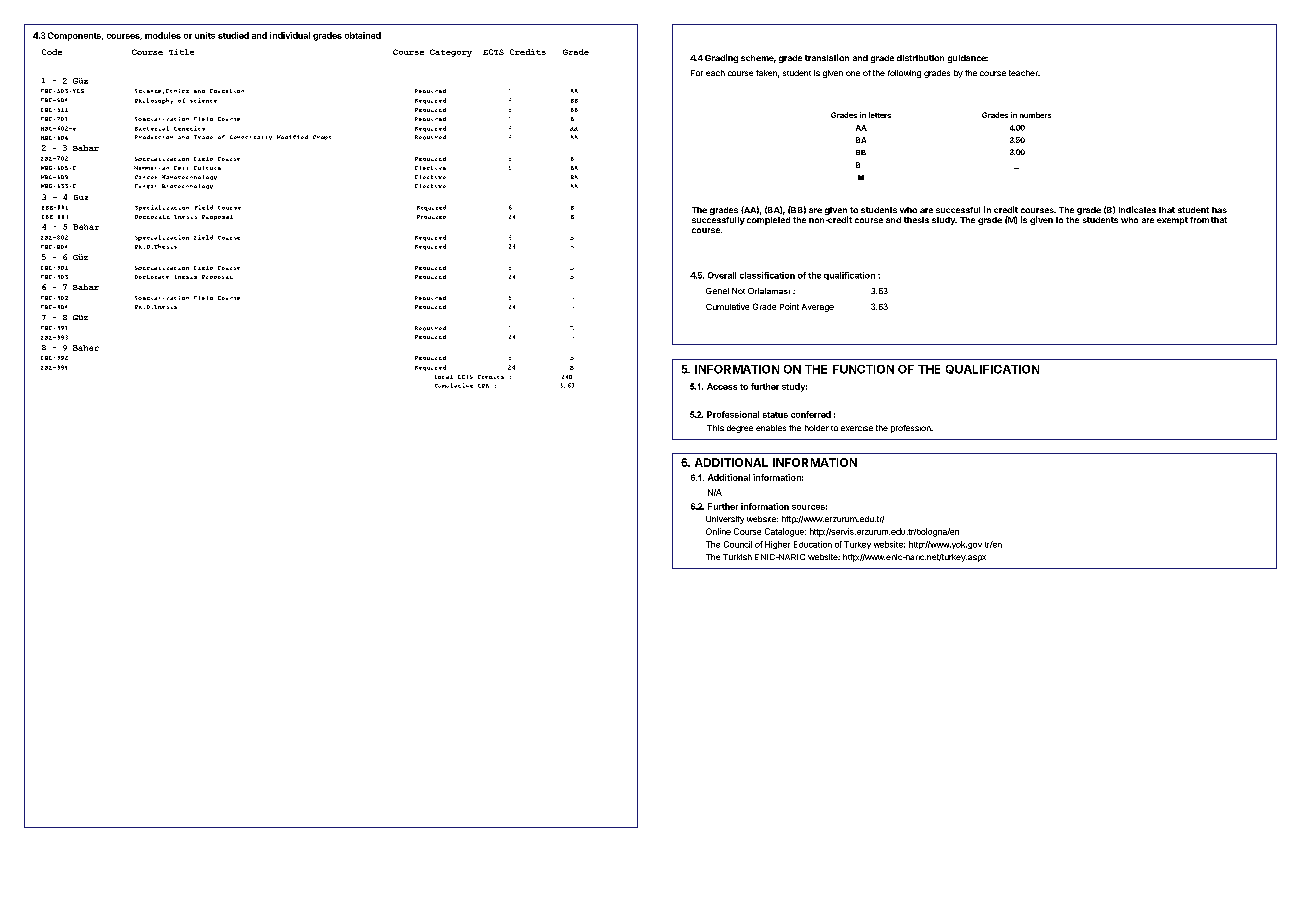 Image resolution: width=1308 pixels, height=924 pixels. Describe the element at coordinates (721, 58) in the image. I see `Grading` at that location.
